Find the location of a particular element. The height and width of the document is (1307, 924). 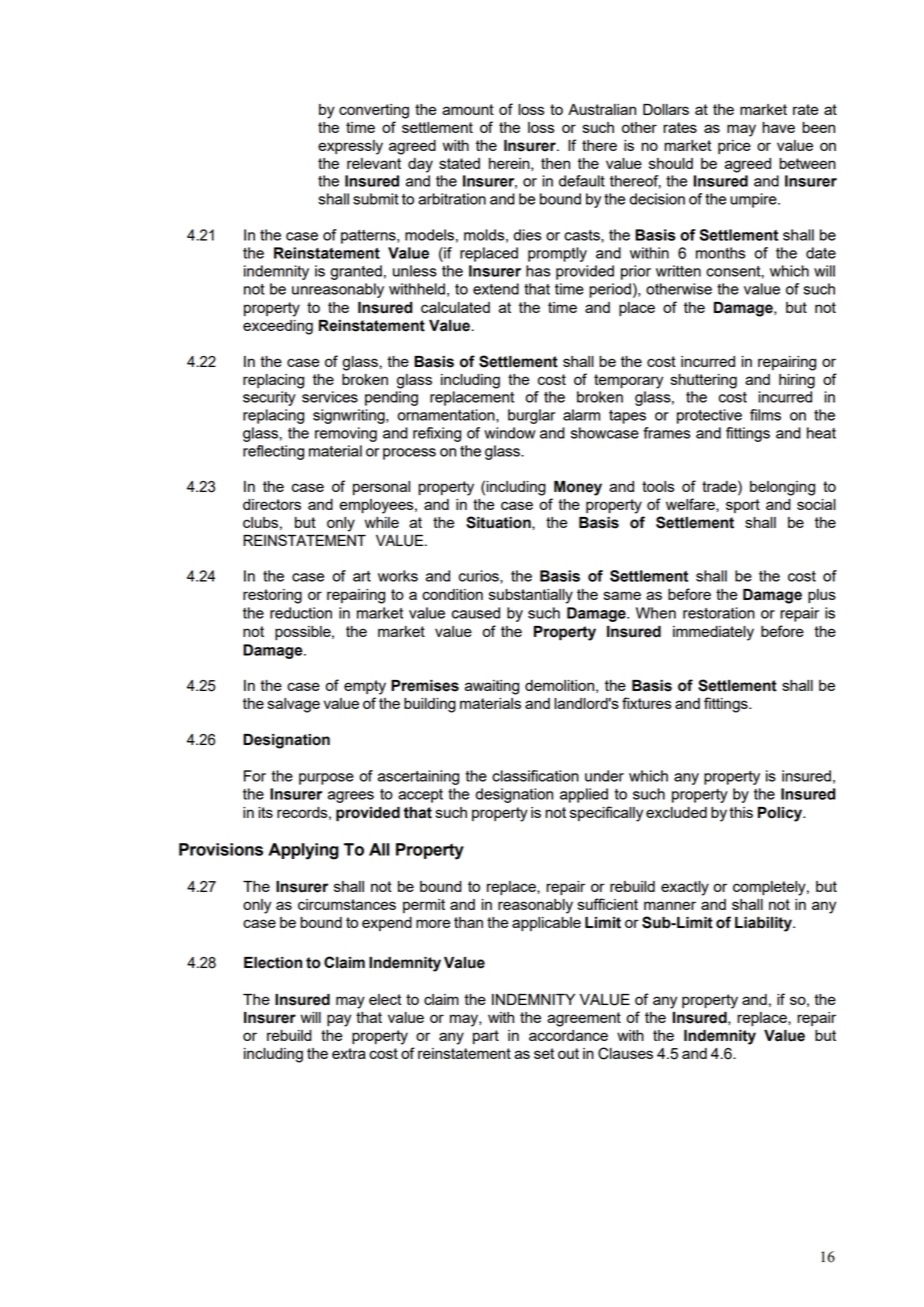

restoring is located at coordinates (272, 596).
